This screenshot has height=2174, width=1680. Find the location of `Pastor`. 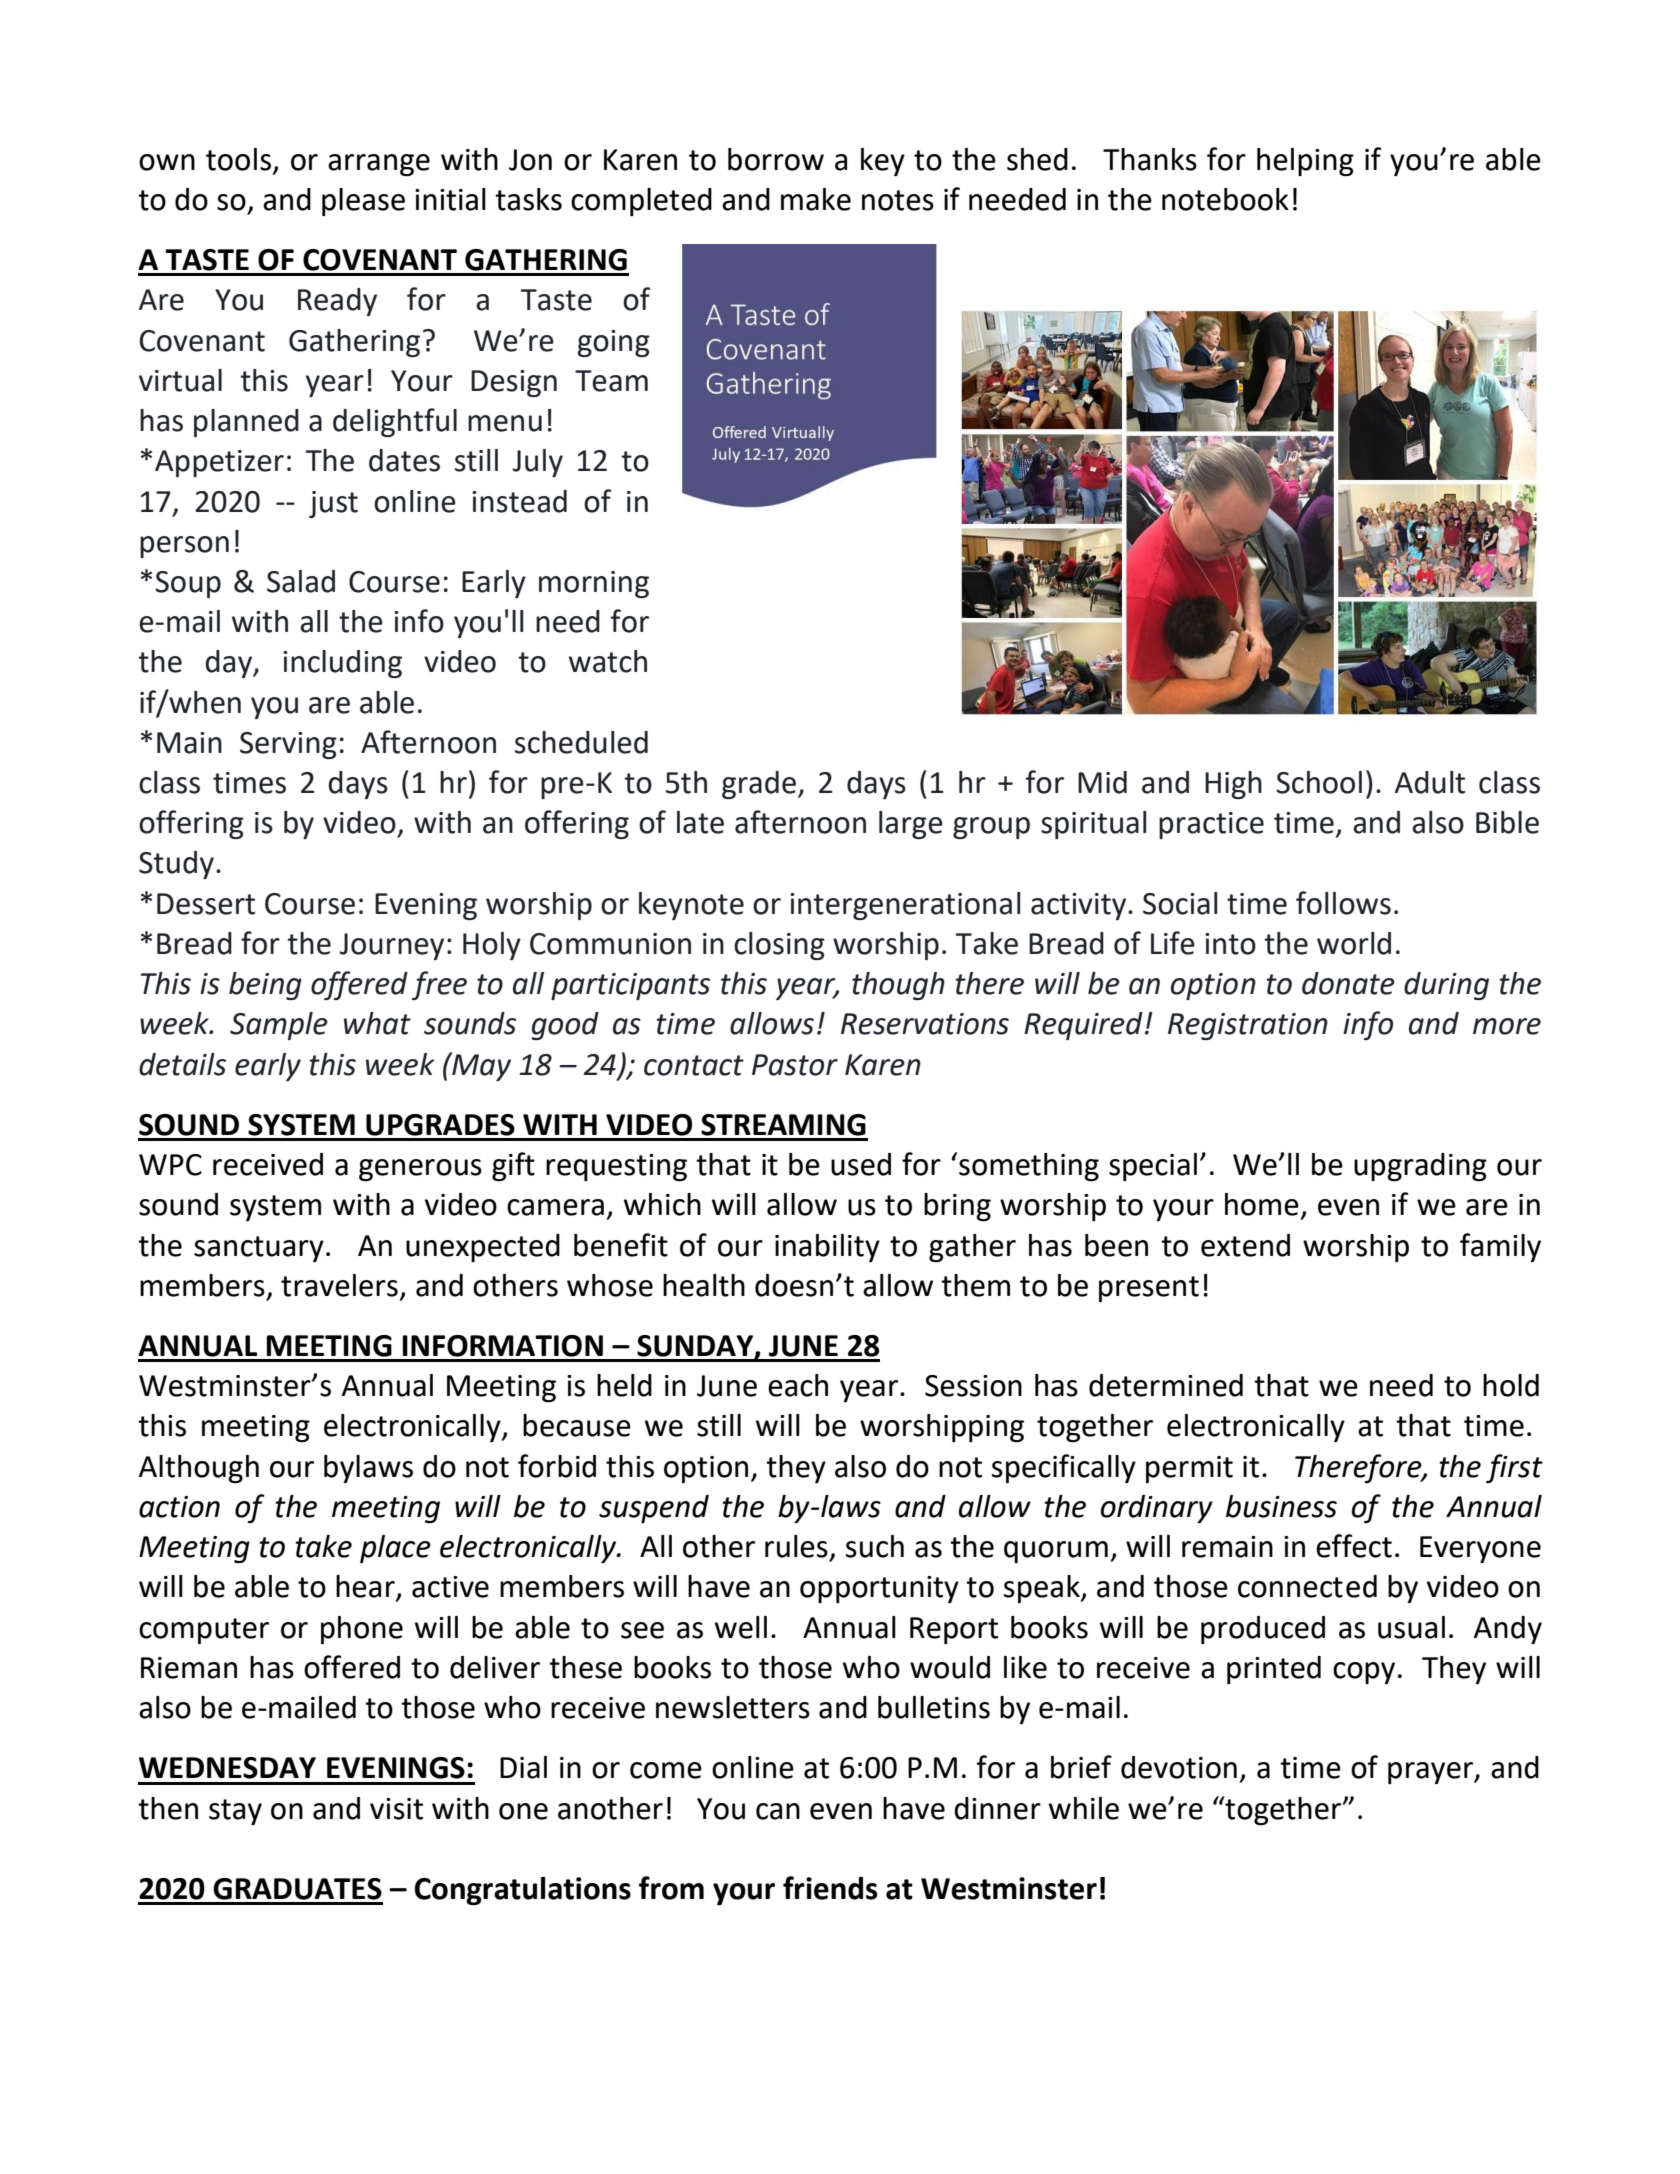

Pastor is located at coordinates (795, 1065).
